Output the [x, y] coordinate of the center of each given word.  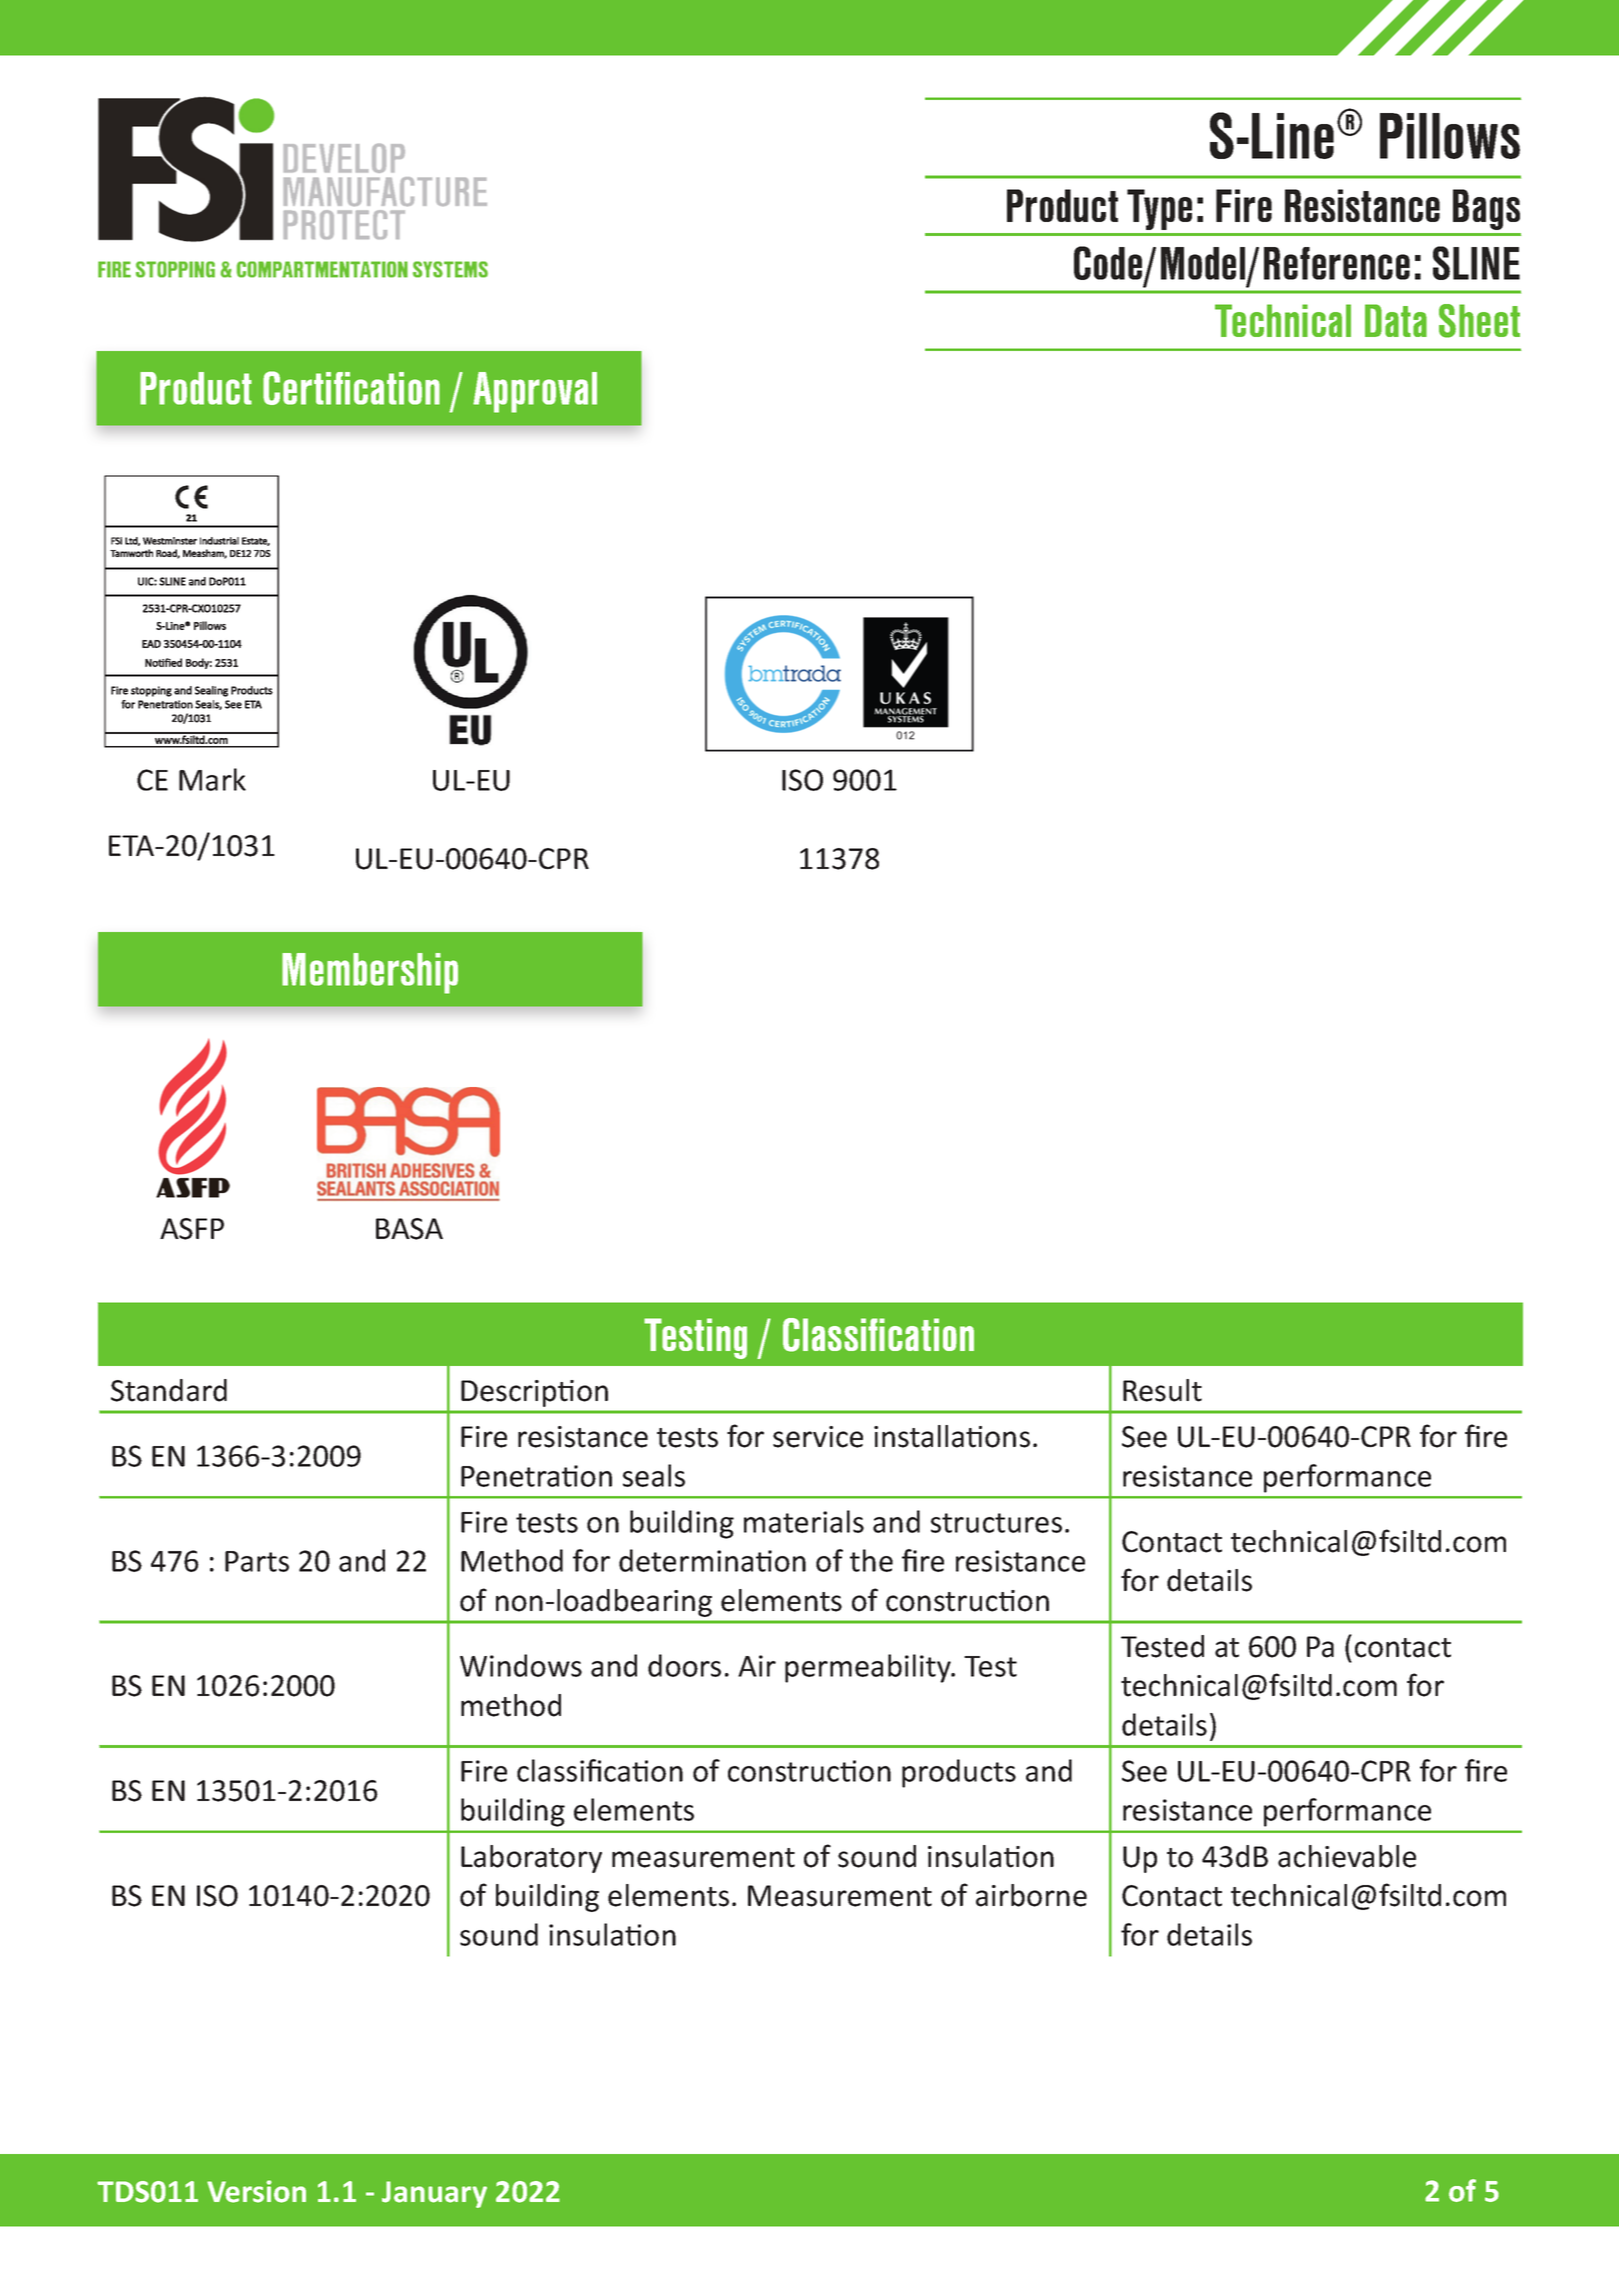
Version [256, 2191]
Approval [535, 392]
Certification [351, 388]
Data [1396, 320]
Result [1162, 1390]
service [818, 1437]
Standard [169, 1390]
